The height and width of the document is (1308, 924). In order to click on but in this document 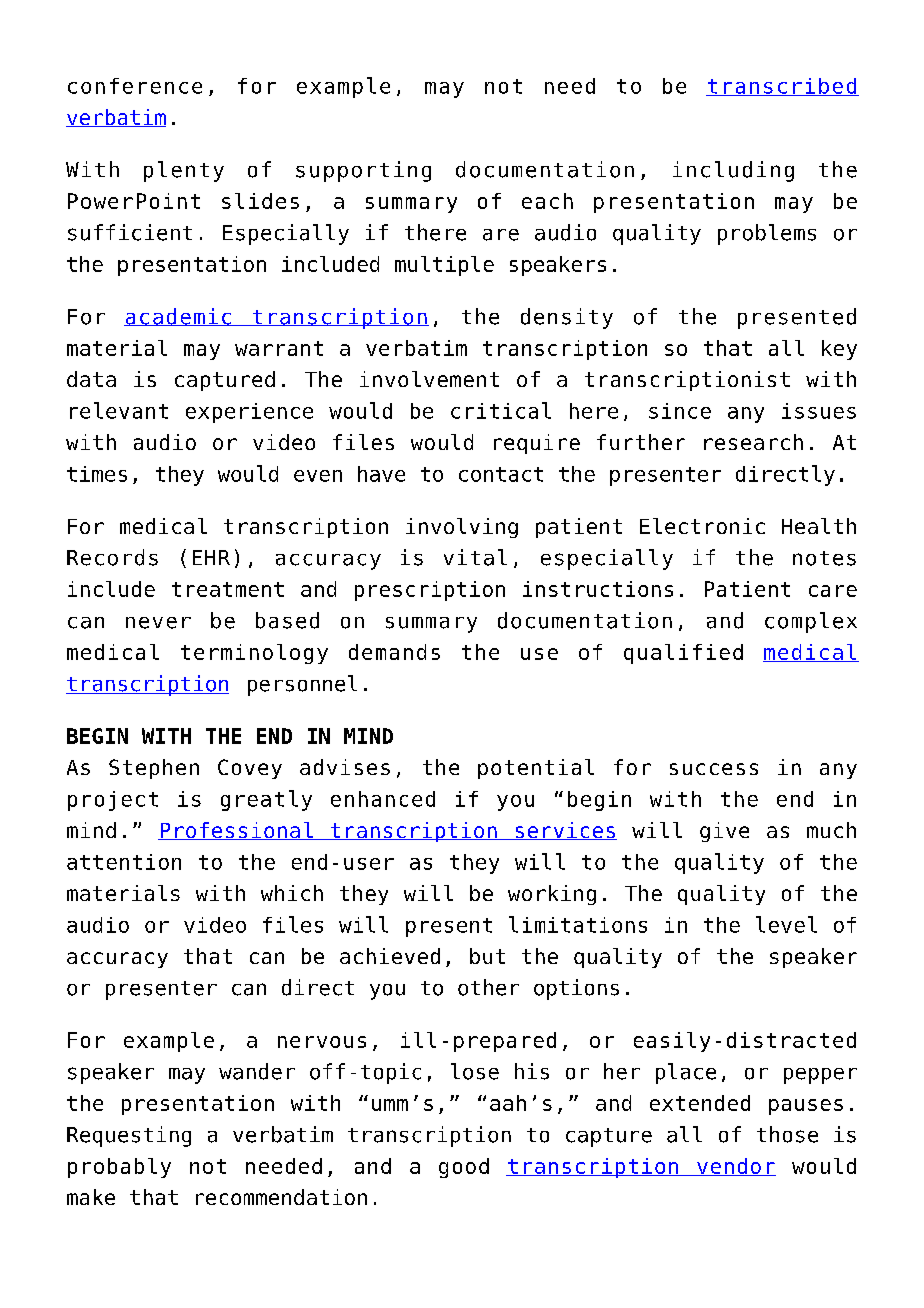, I will do `click(487, 956)`.
